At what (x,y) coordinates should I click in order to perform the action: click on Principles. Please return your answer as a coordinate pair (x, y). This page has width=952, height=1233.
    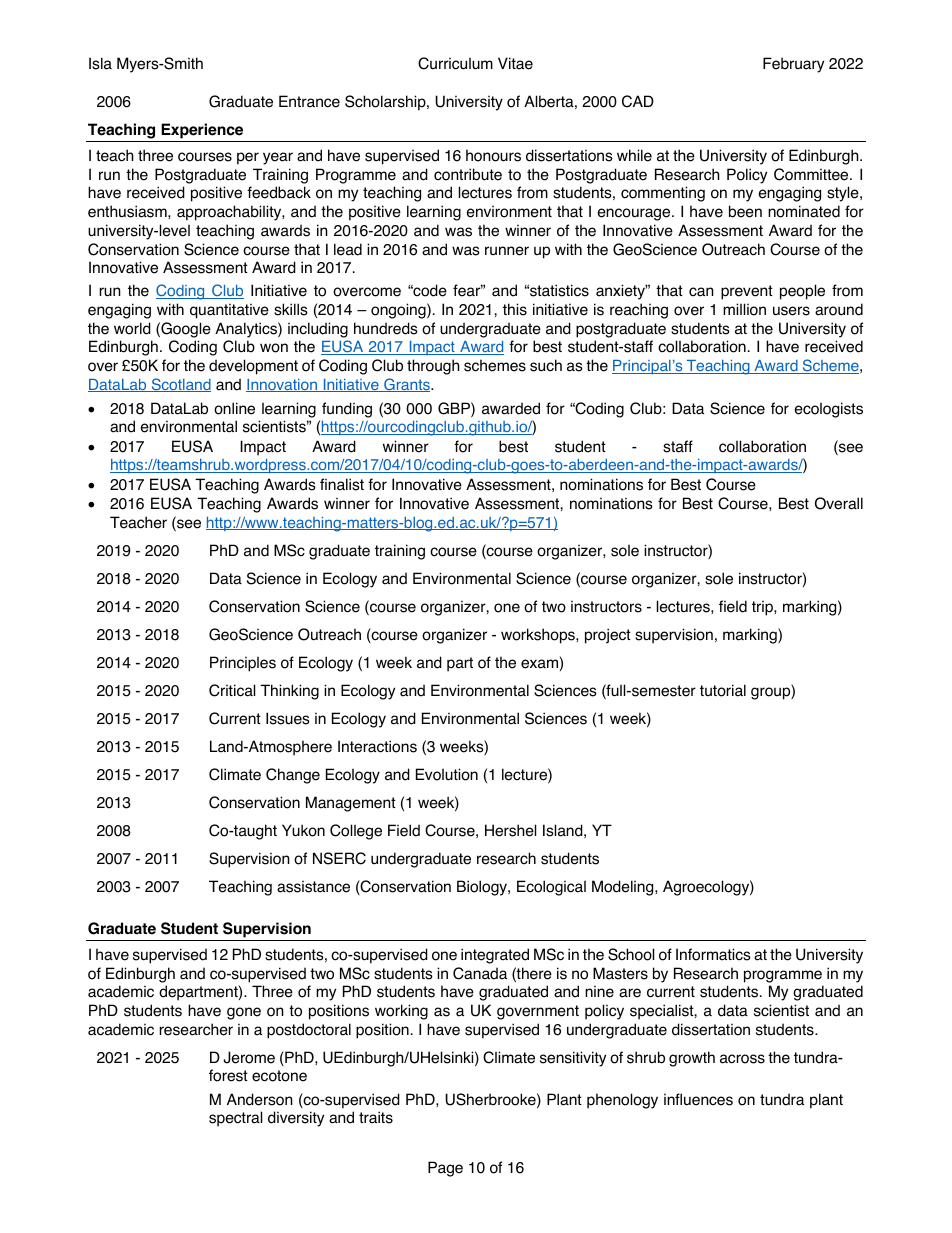
    Looking at the image, I should click on (243, 664).
